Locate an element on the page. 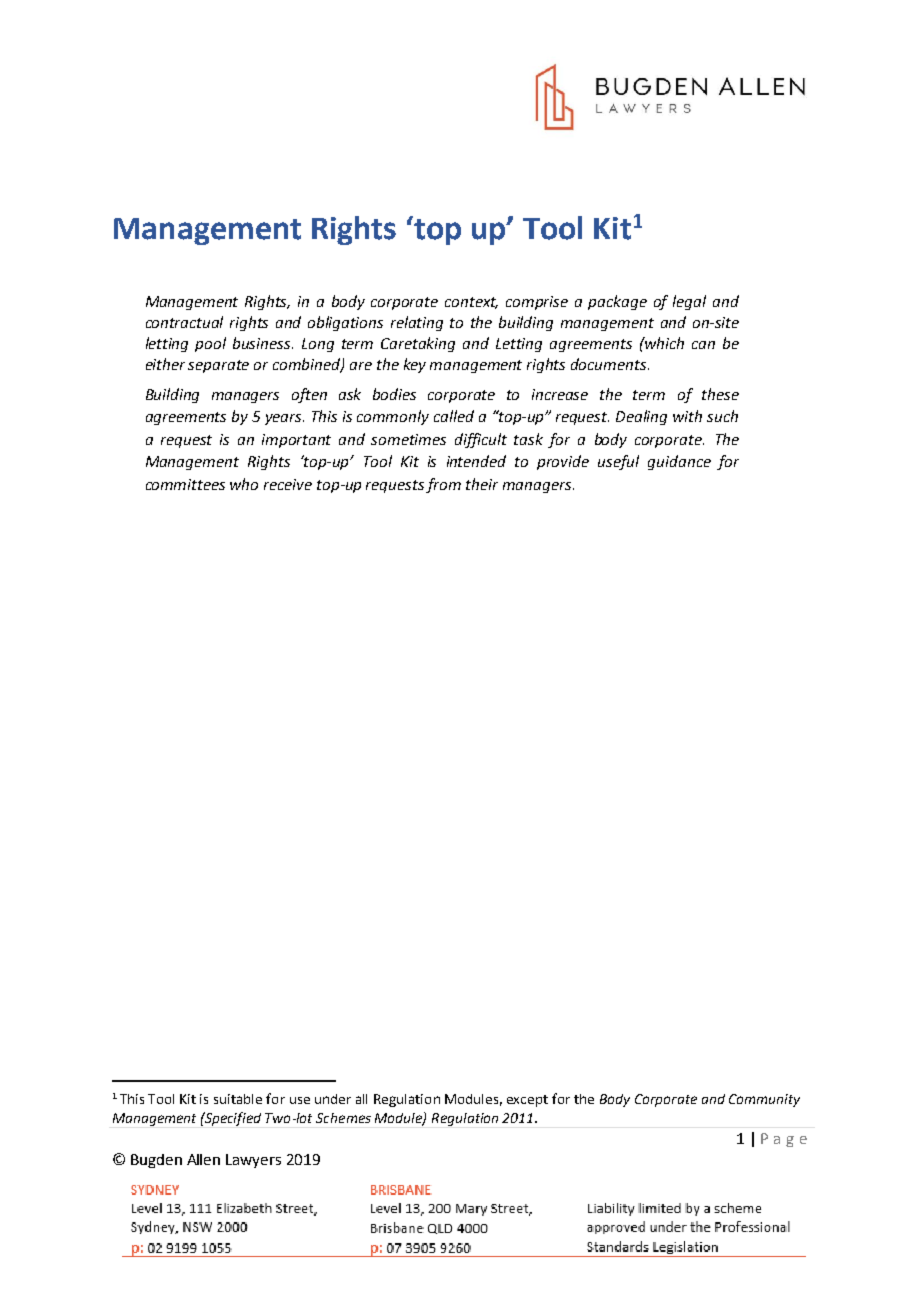 This document has width=924, height=1308. except is located at coordinates (527, 1101).
